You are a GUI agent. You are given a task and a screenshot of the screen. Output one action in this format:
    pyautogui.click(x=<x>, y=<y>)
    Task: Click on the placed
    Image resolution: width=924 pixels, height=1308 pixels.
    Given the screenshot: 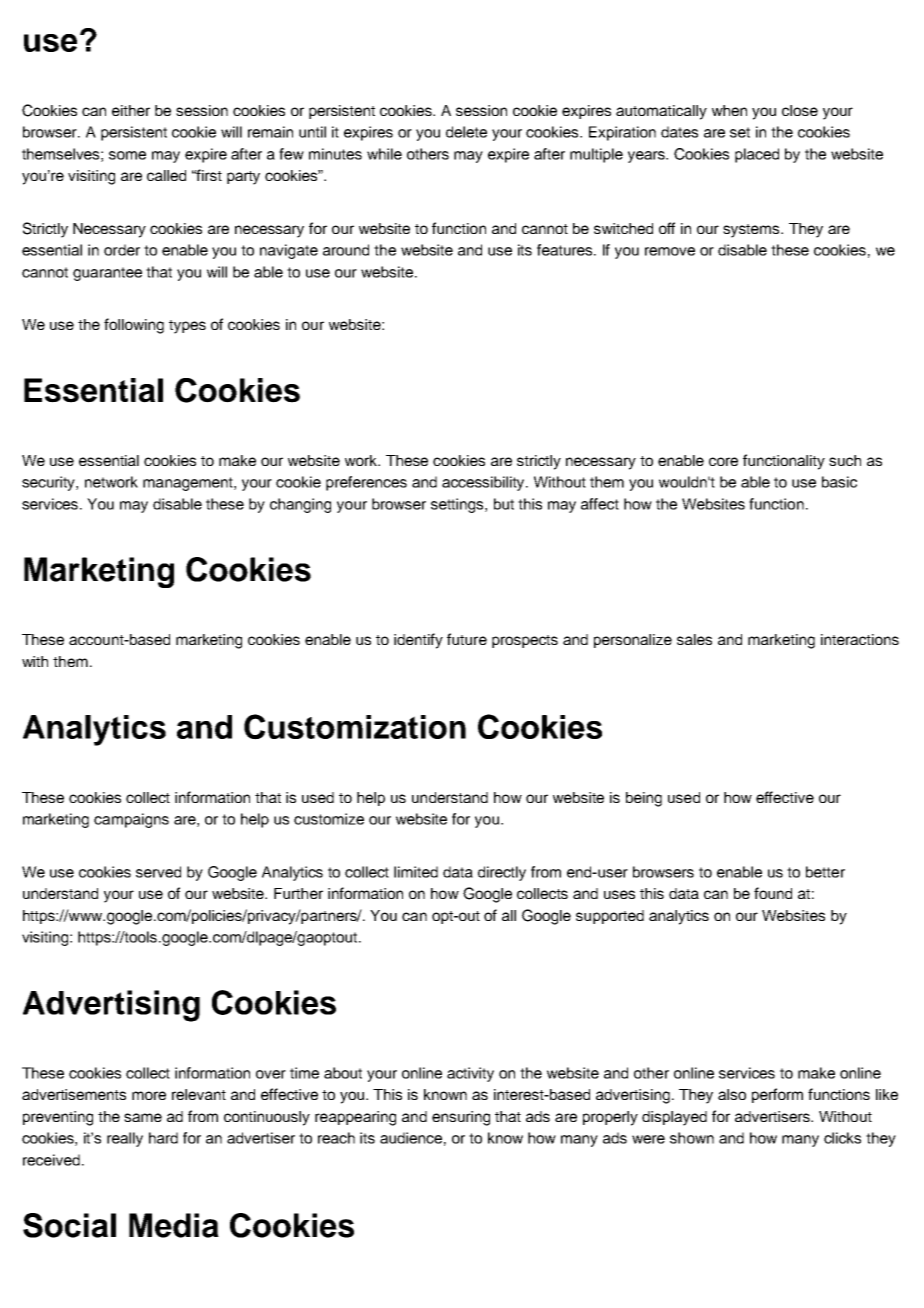 What is the action you would take?
    pyautogui.click(x=757, y=155)
